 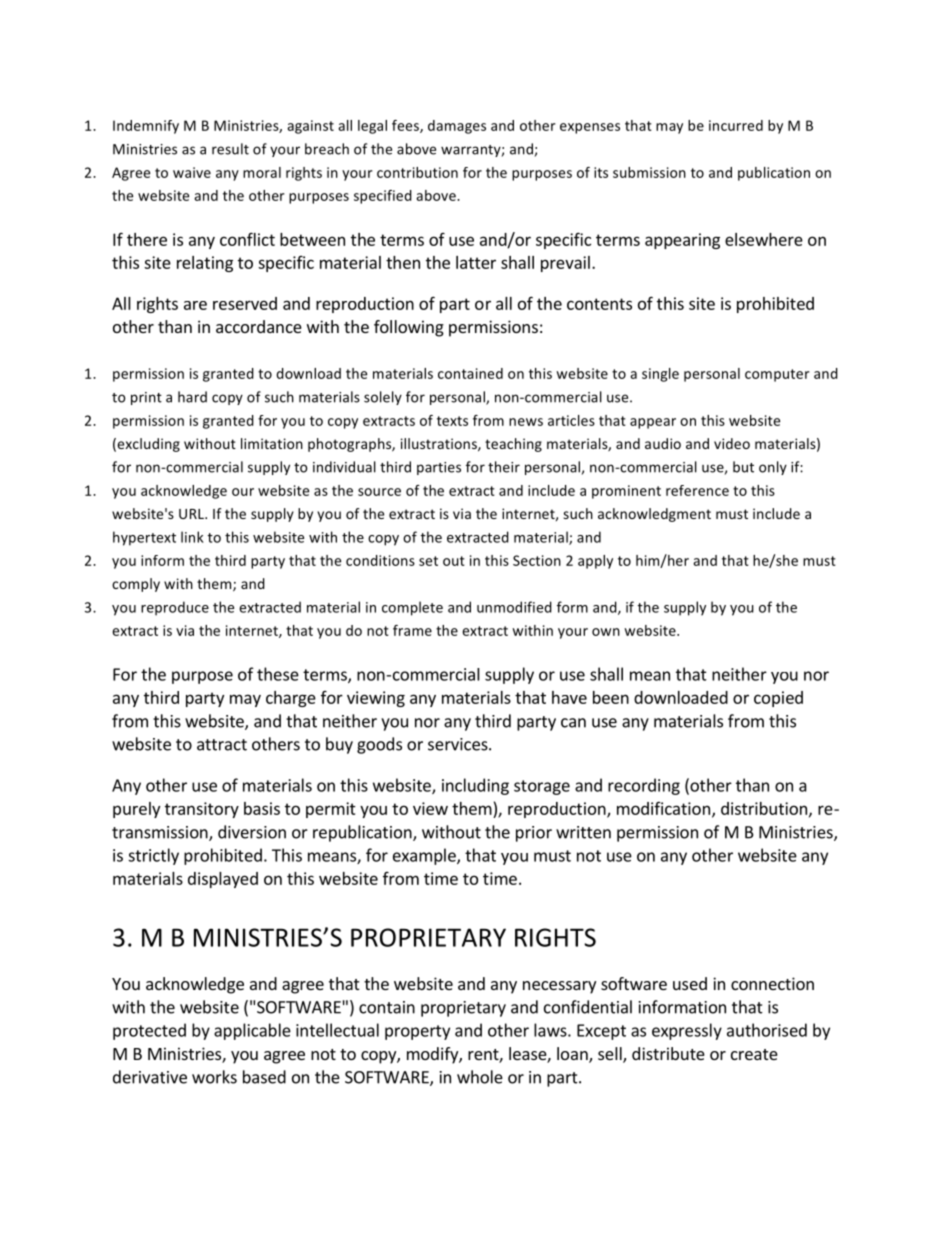 I want to click on result, so click(x=230, y=149).
